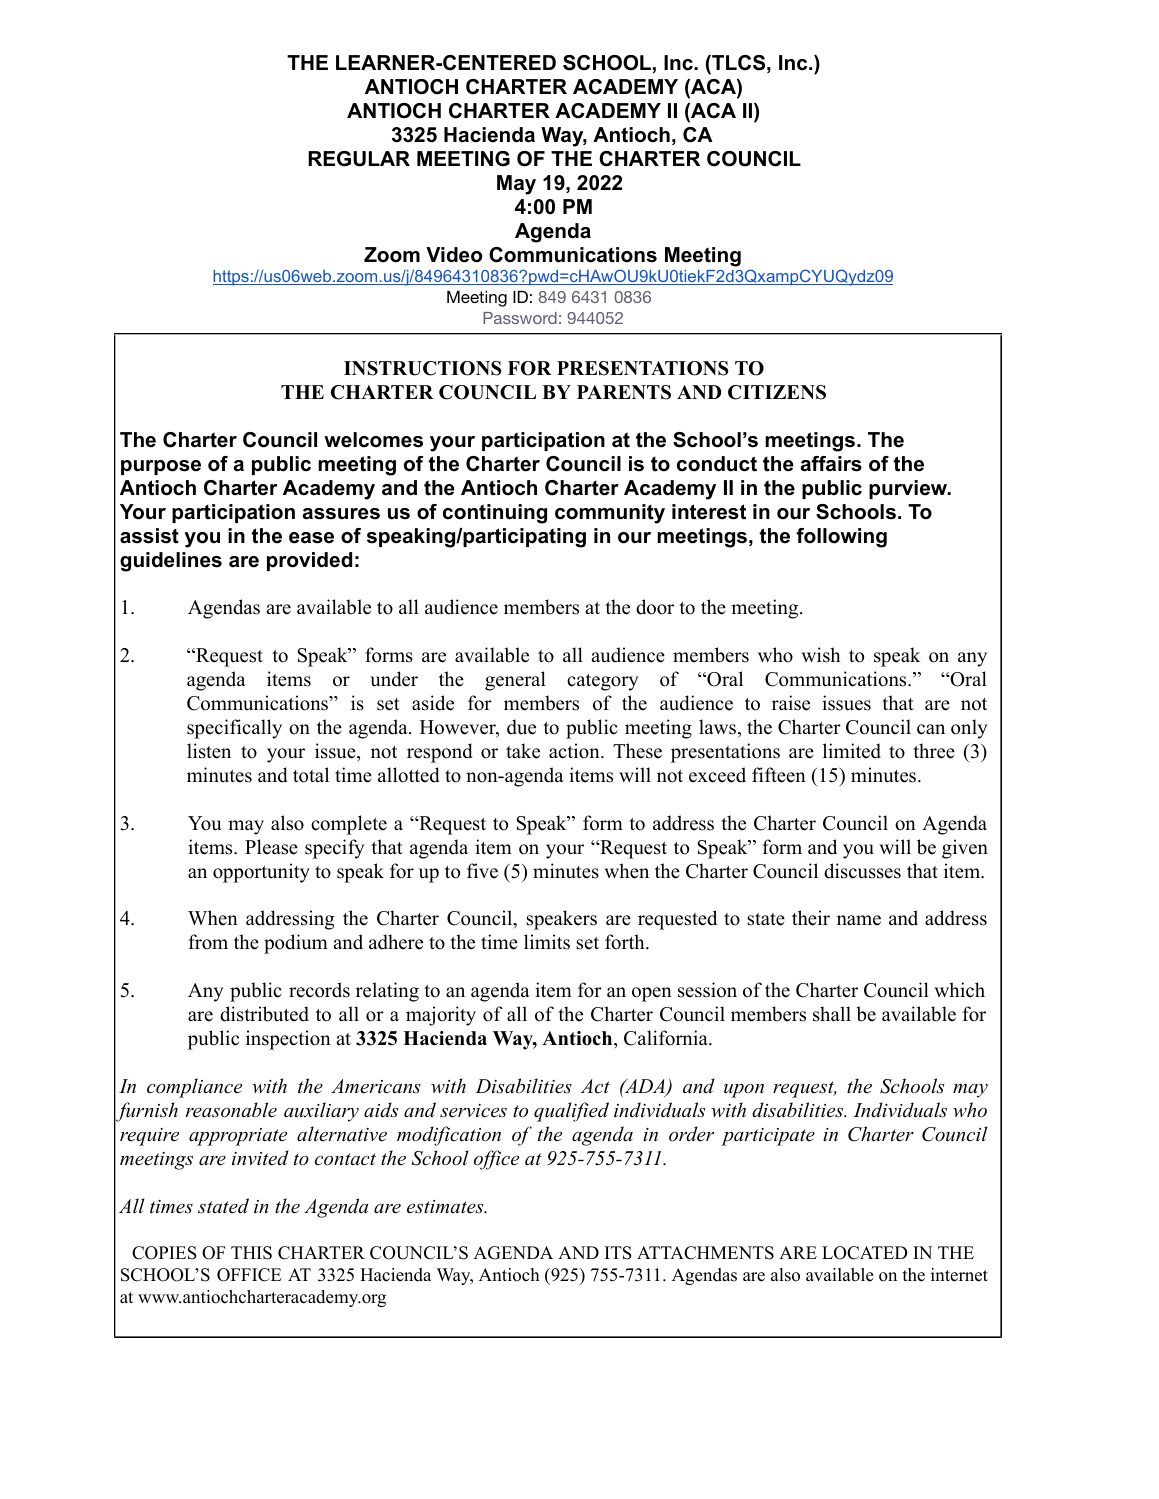 The height and width of the image is (1499, 1159). What do you see at coordinates (251, 1253) in the image?
I see `THIS` at bounding box center [251, 1253].
